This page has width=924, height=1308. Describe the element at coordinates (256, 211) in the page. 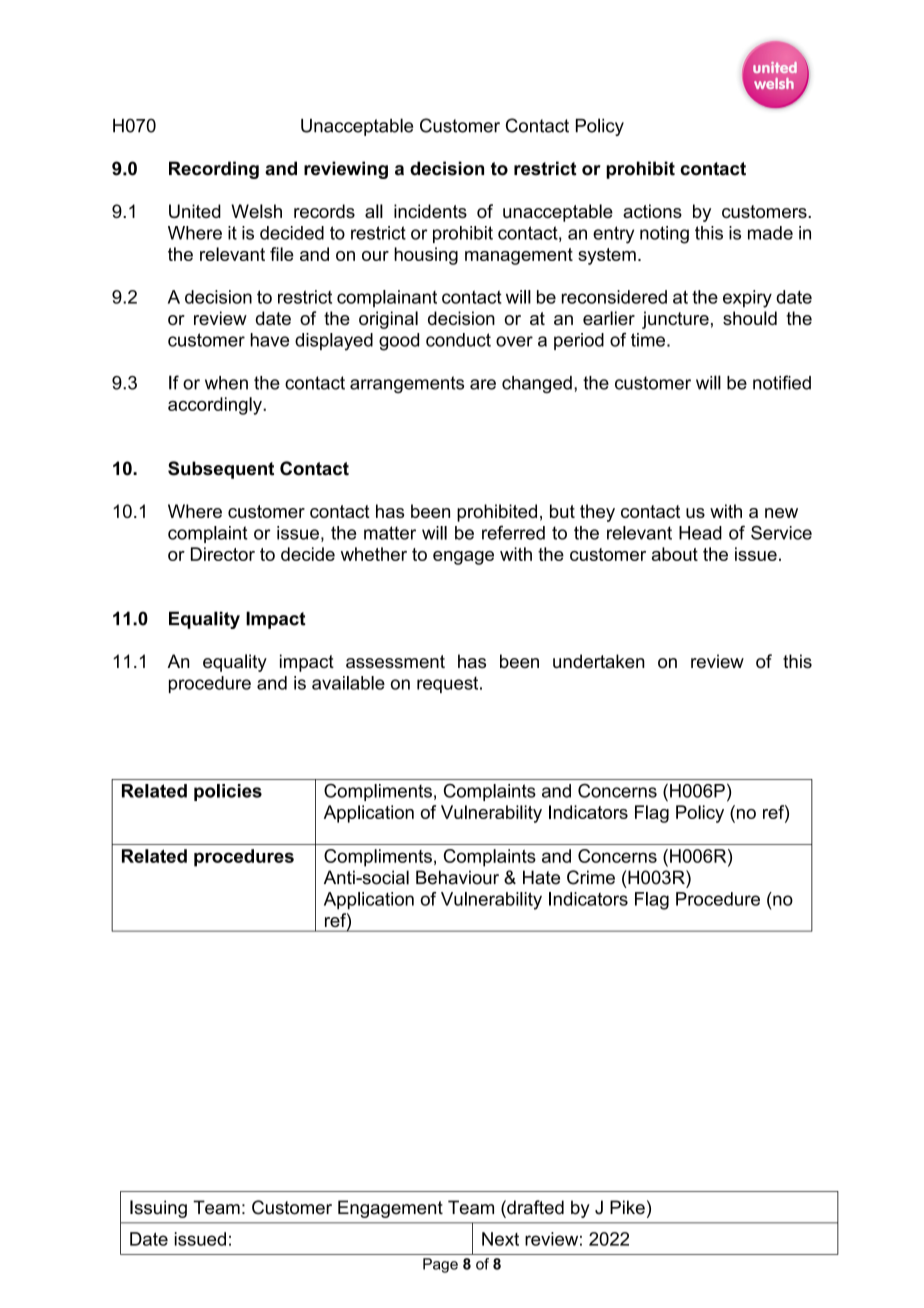

I see `Welsh` at that location.
